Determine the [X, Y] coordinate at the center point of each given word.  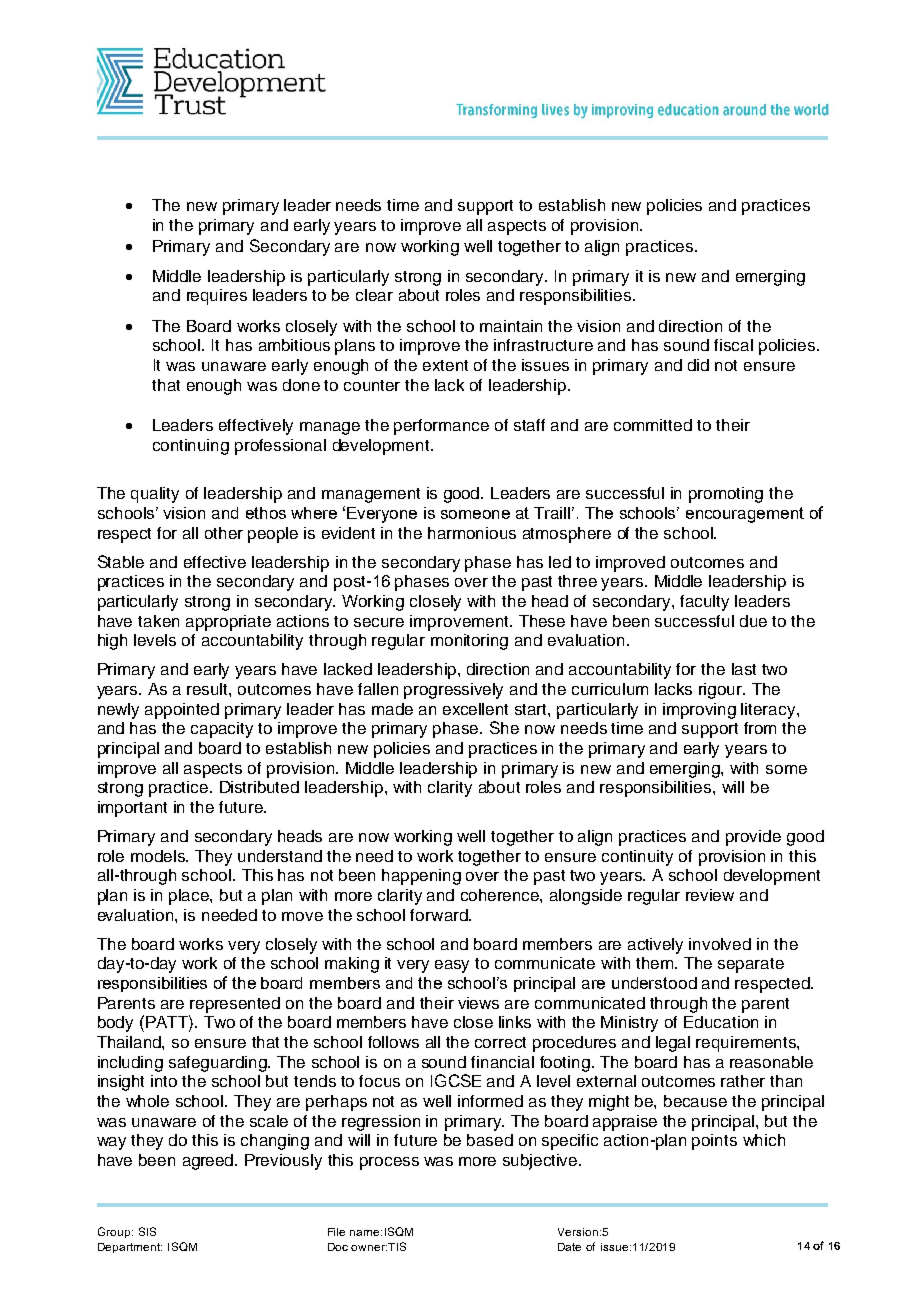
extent [445, 365]
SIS [147, 1231]
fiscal [733, 345]
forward [440, 915]
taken [158, 621]
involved [720, 944]
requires [217, 297]
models [159, 856]
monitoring [469, 642]
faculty [704, 603]
